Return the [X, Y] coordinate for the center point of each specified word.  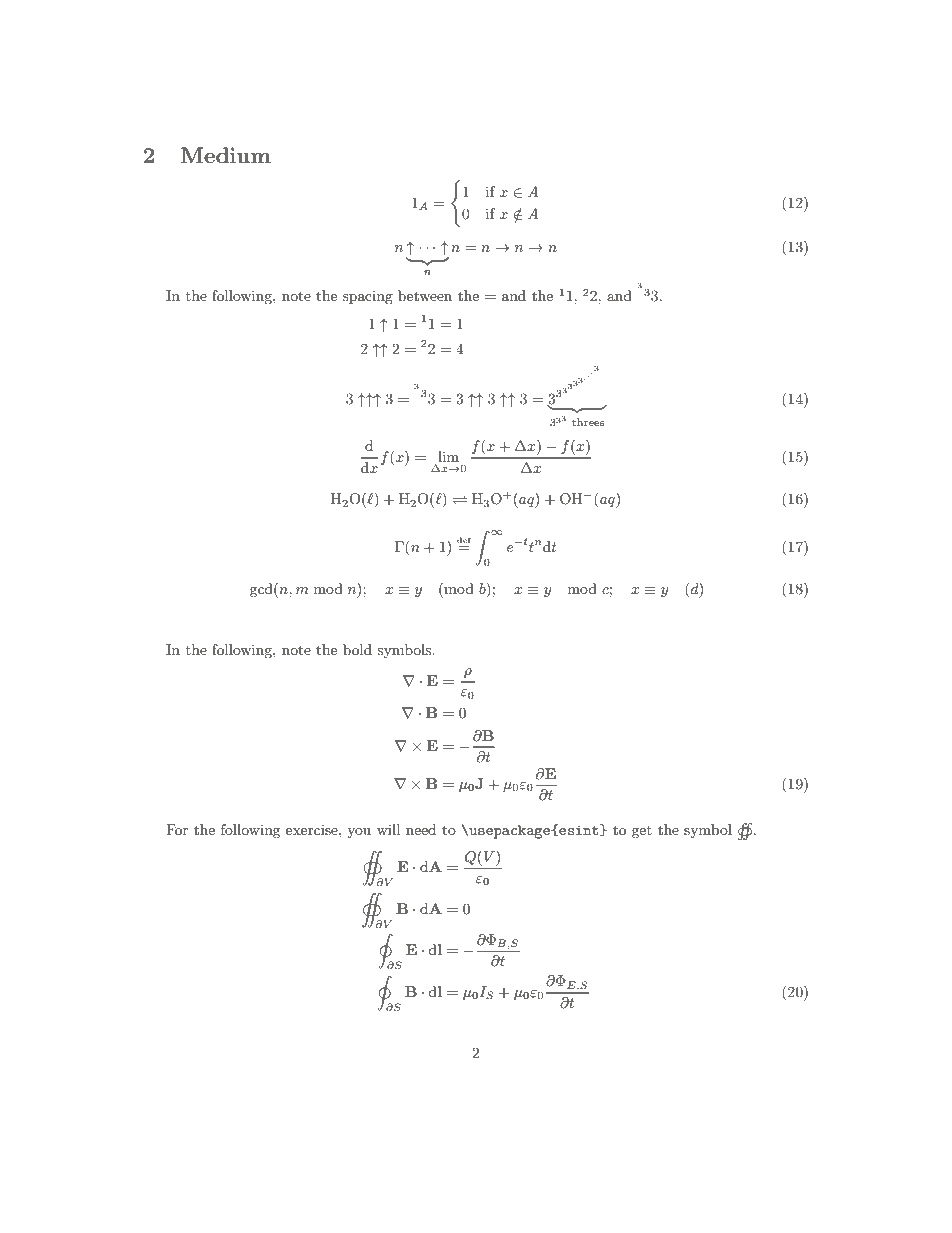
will [388, 829]
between [425, 295]
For [177, 829]
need [421, 829]
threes [588, 422]
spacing [368, 297]
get [642, 832]
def [464, 540]
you [359, 833]
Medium [226, 155]
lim [448, 456]
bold [357, 649]
